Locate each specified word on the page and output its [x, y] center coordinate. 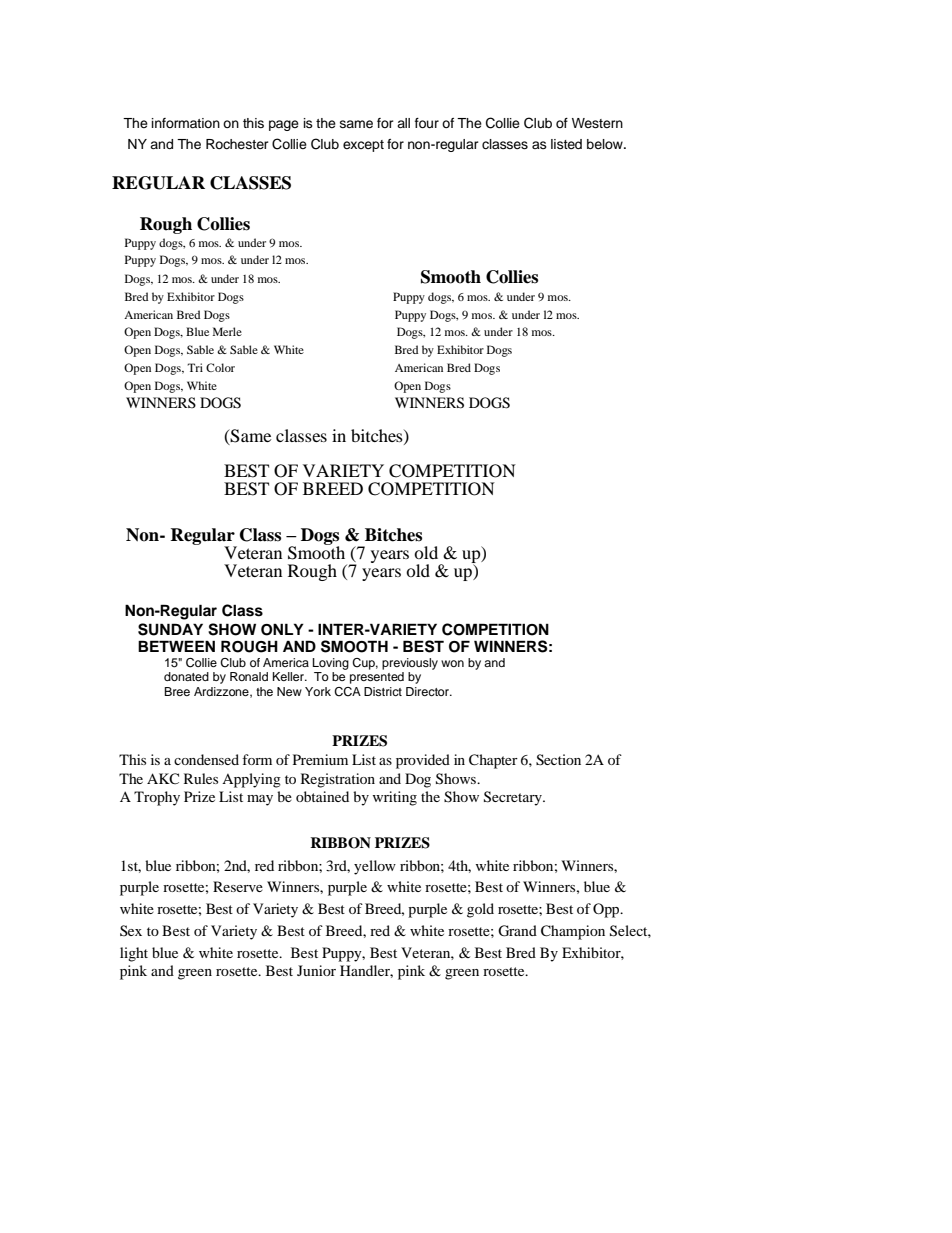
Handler [366, 971]
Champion [573, 932]
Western [597, 123]
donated [186, 676]
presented [377, 678]
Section [558, 760]
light [134, 954]
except [363, 146]
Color [220, 367]
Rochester [237, 144]
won [452, 663]
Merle [227, 331]
